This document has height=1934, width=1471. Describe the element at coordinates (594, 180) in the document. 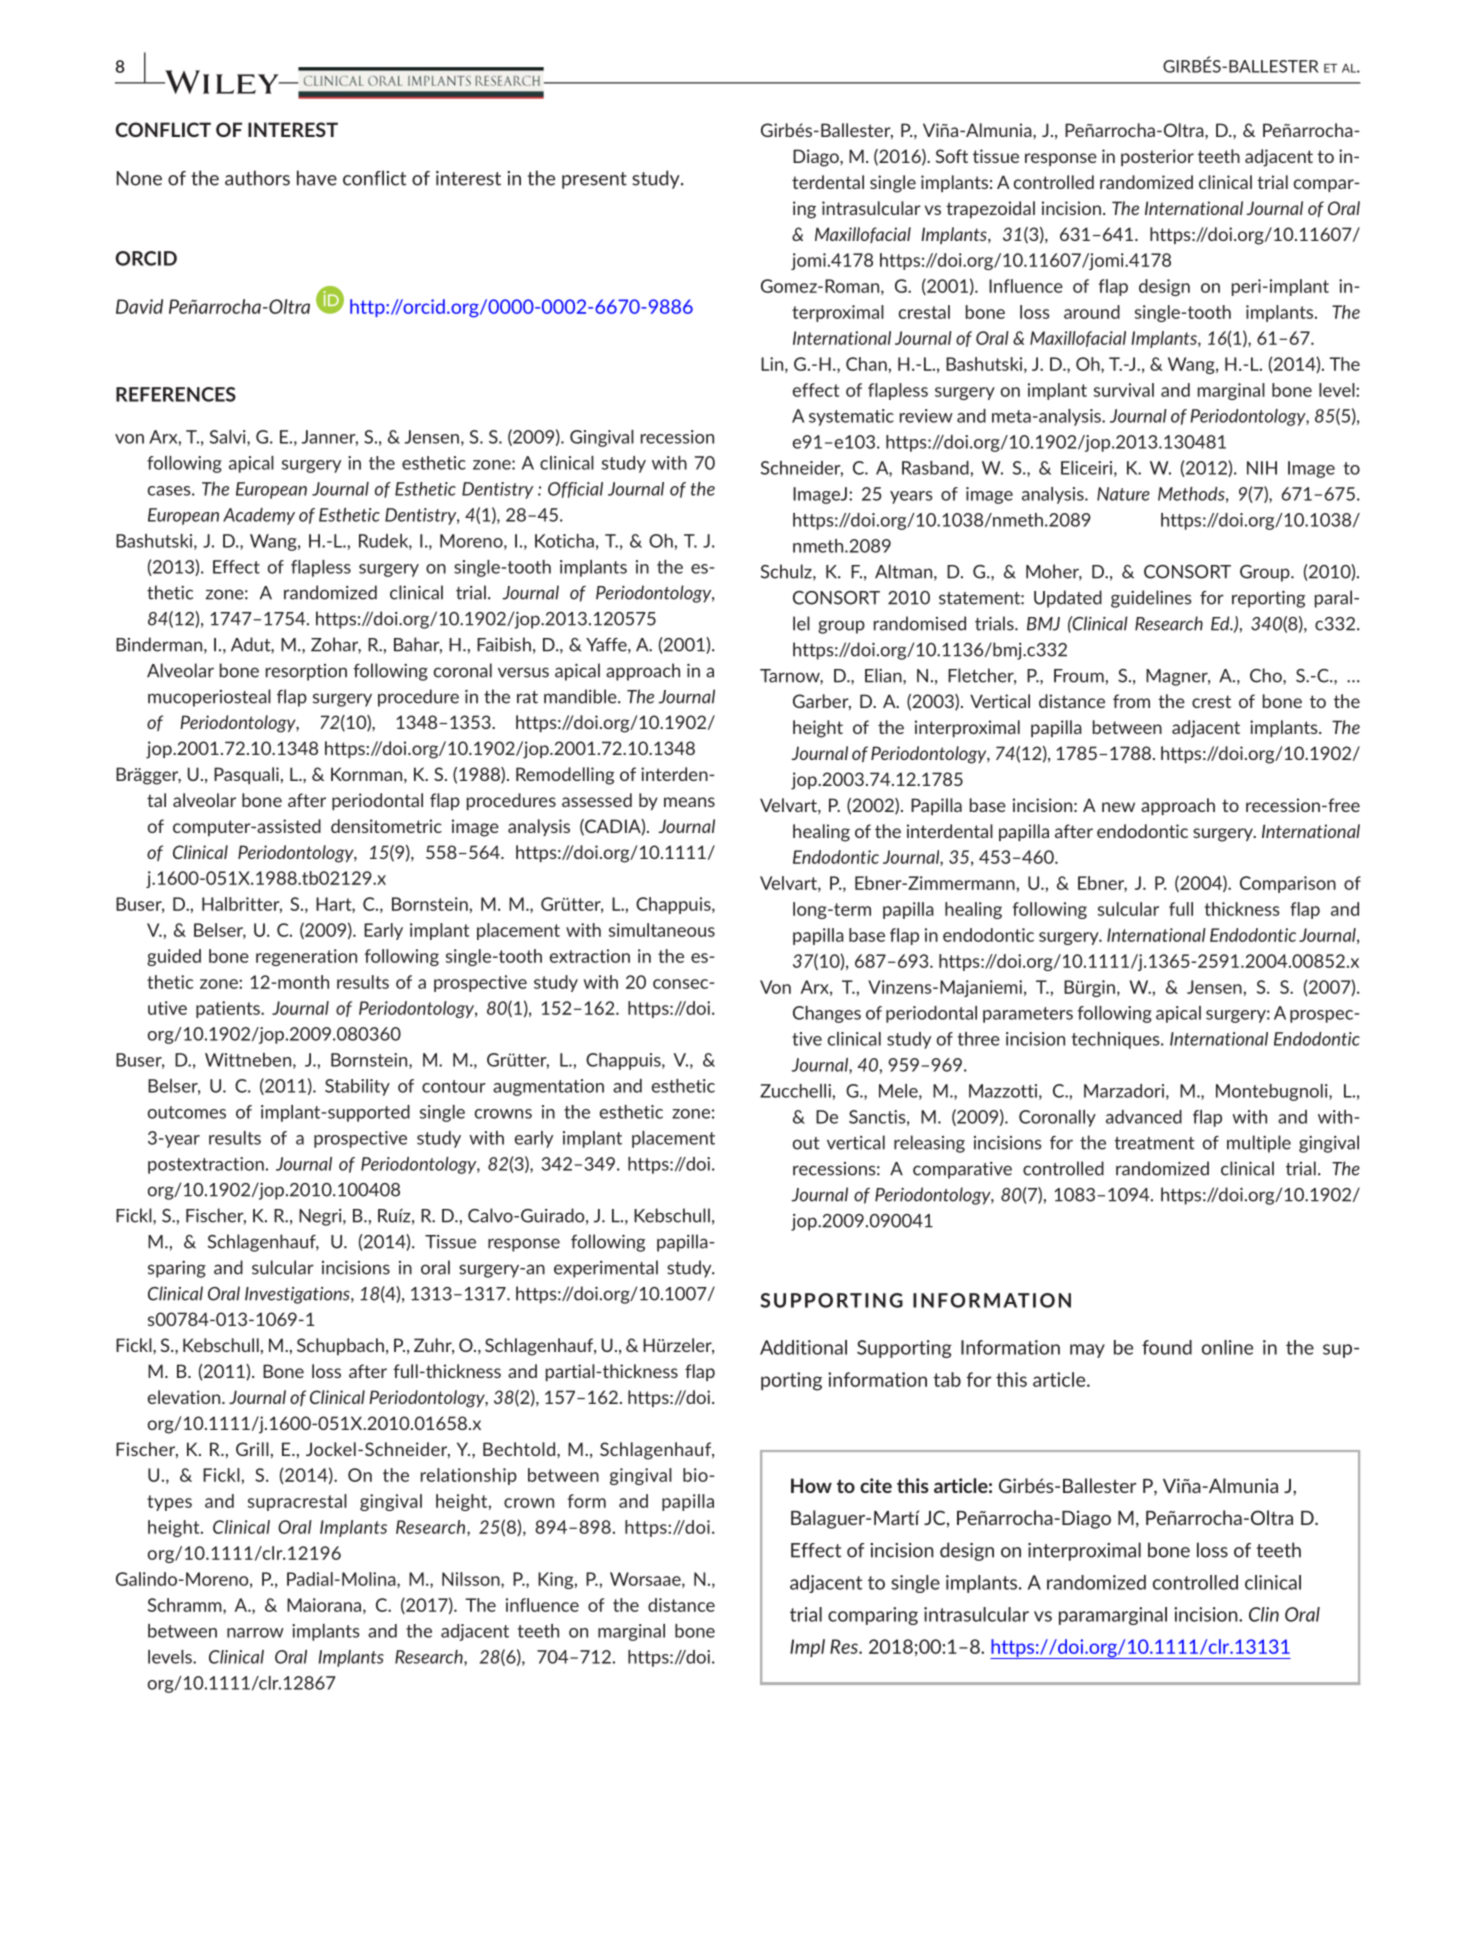

I see `present` at that location.
